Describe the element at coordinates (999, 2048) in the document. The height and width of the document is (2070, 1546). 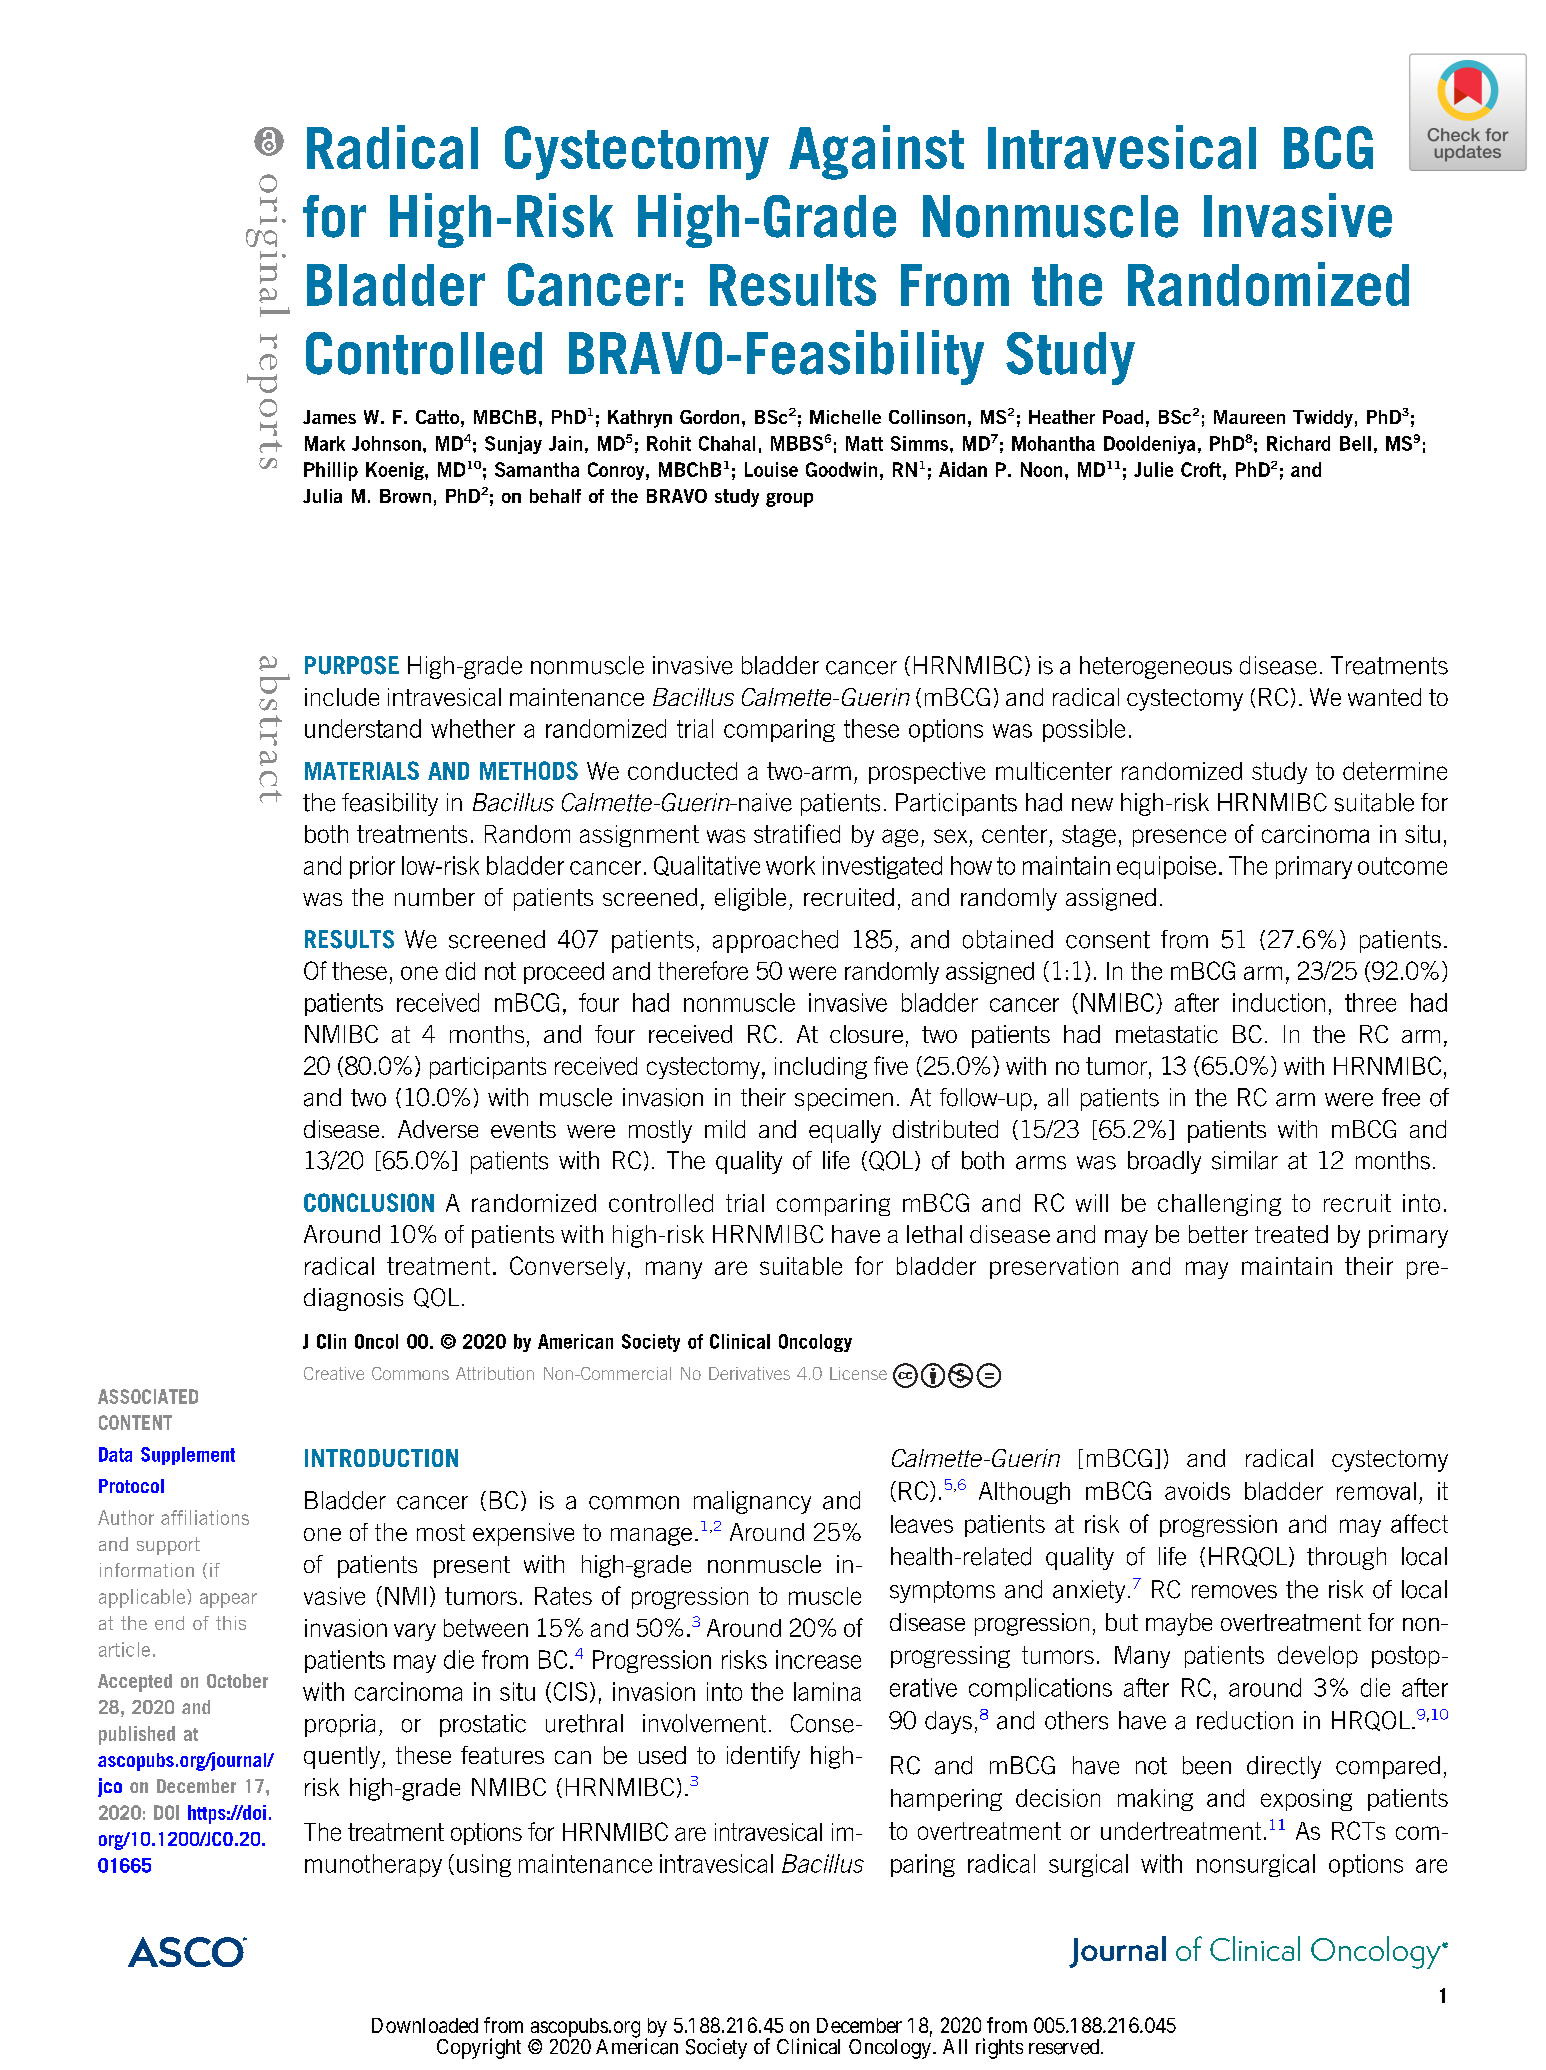
I see `rights` at that location.
